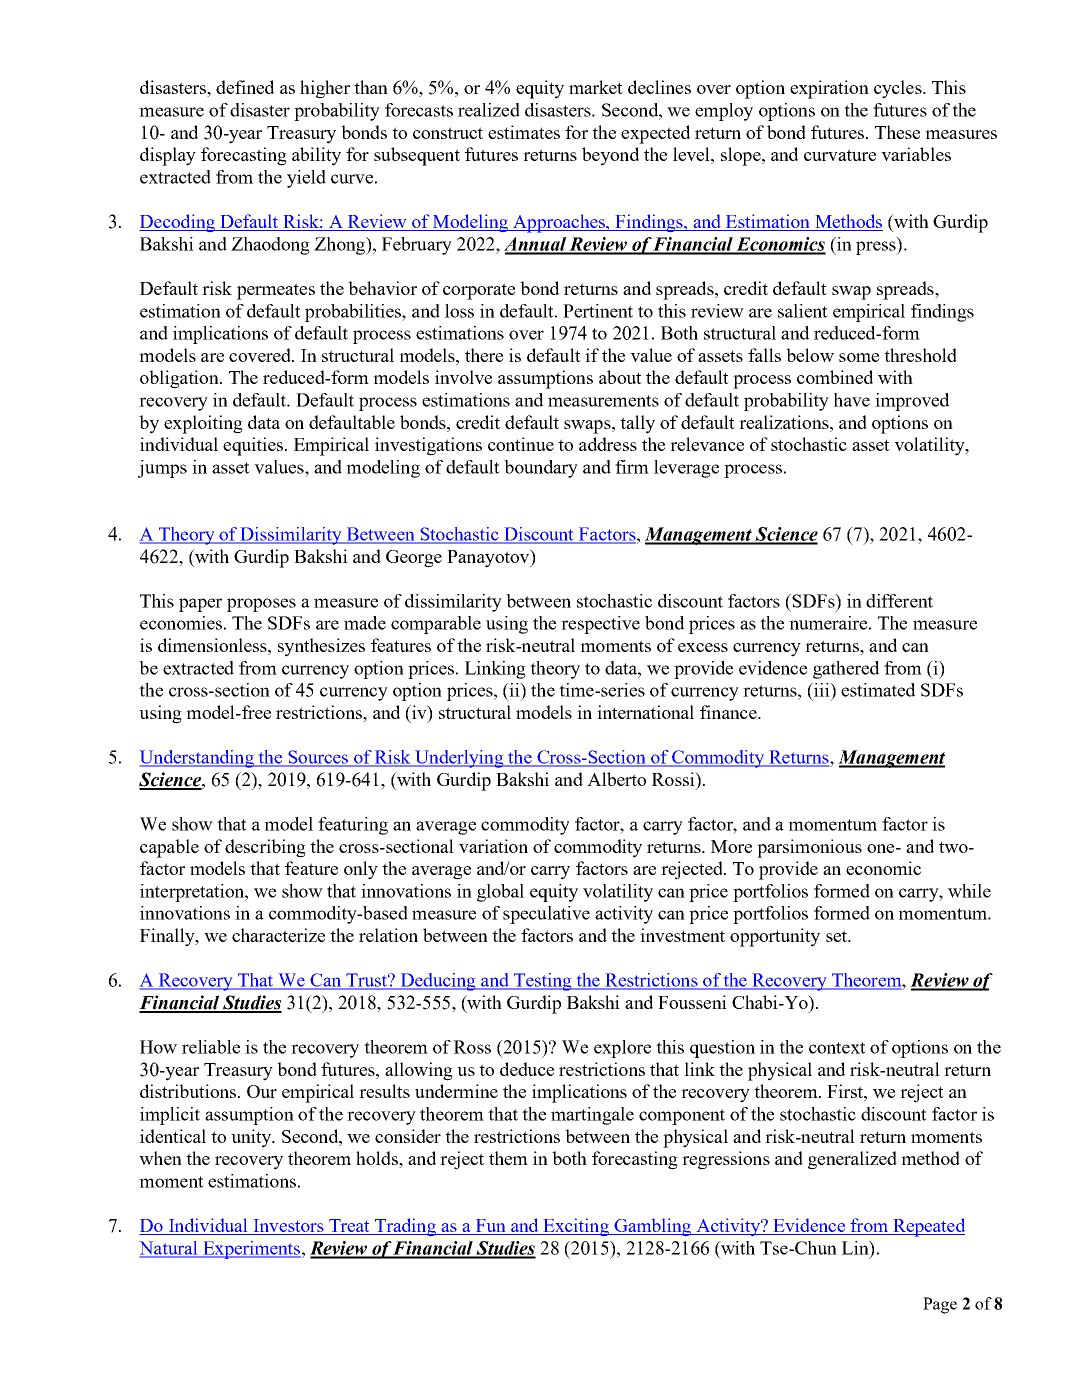 Image resolution: width=1079 pixels, height=1397 pixels. What do you see at coordinates (253, 446) in the screenshot?
I see `equities` at bounding box center [253, 446].
